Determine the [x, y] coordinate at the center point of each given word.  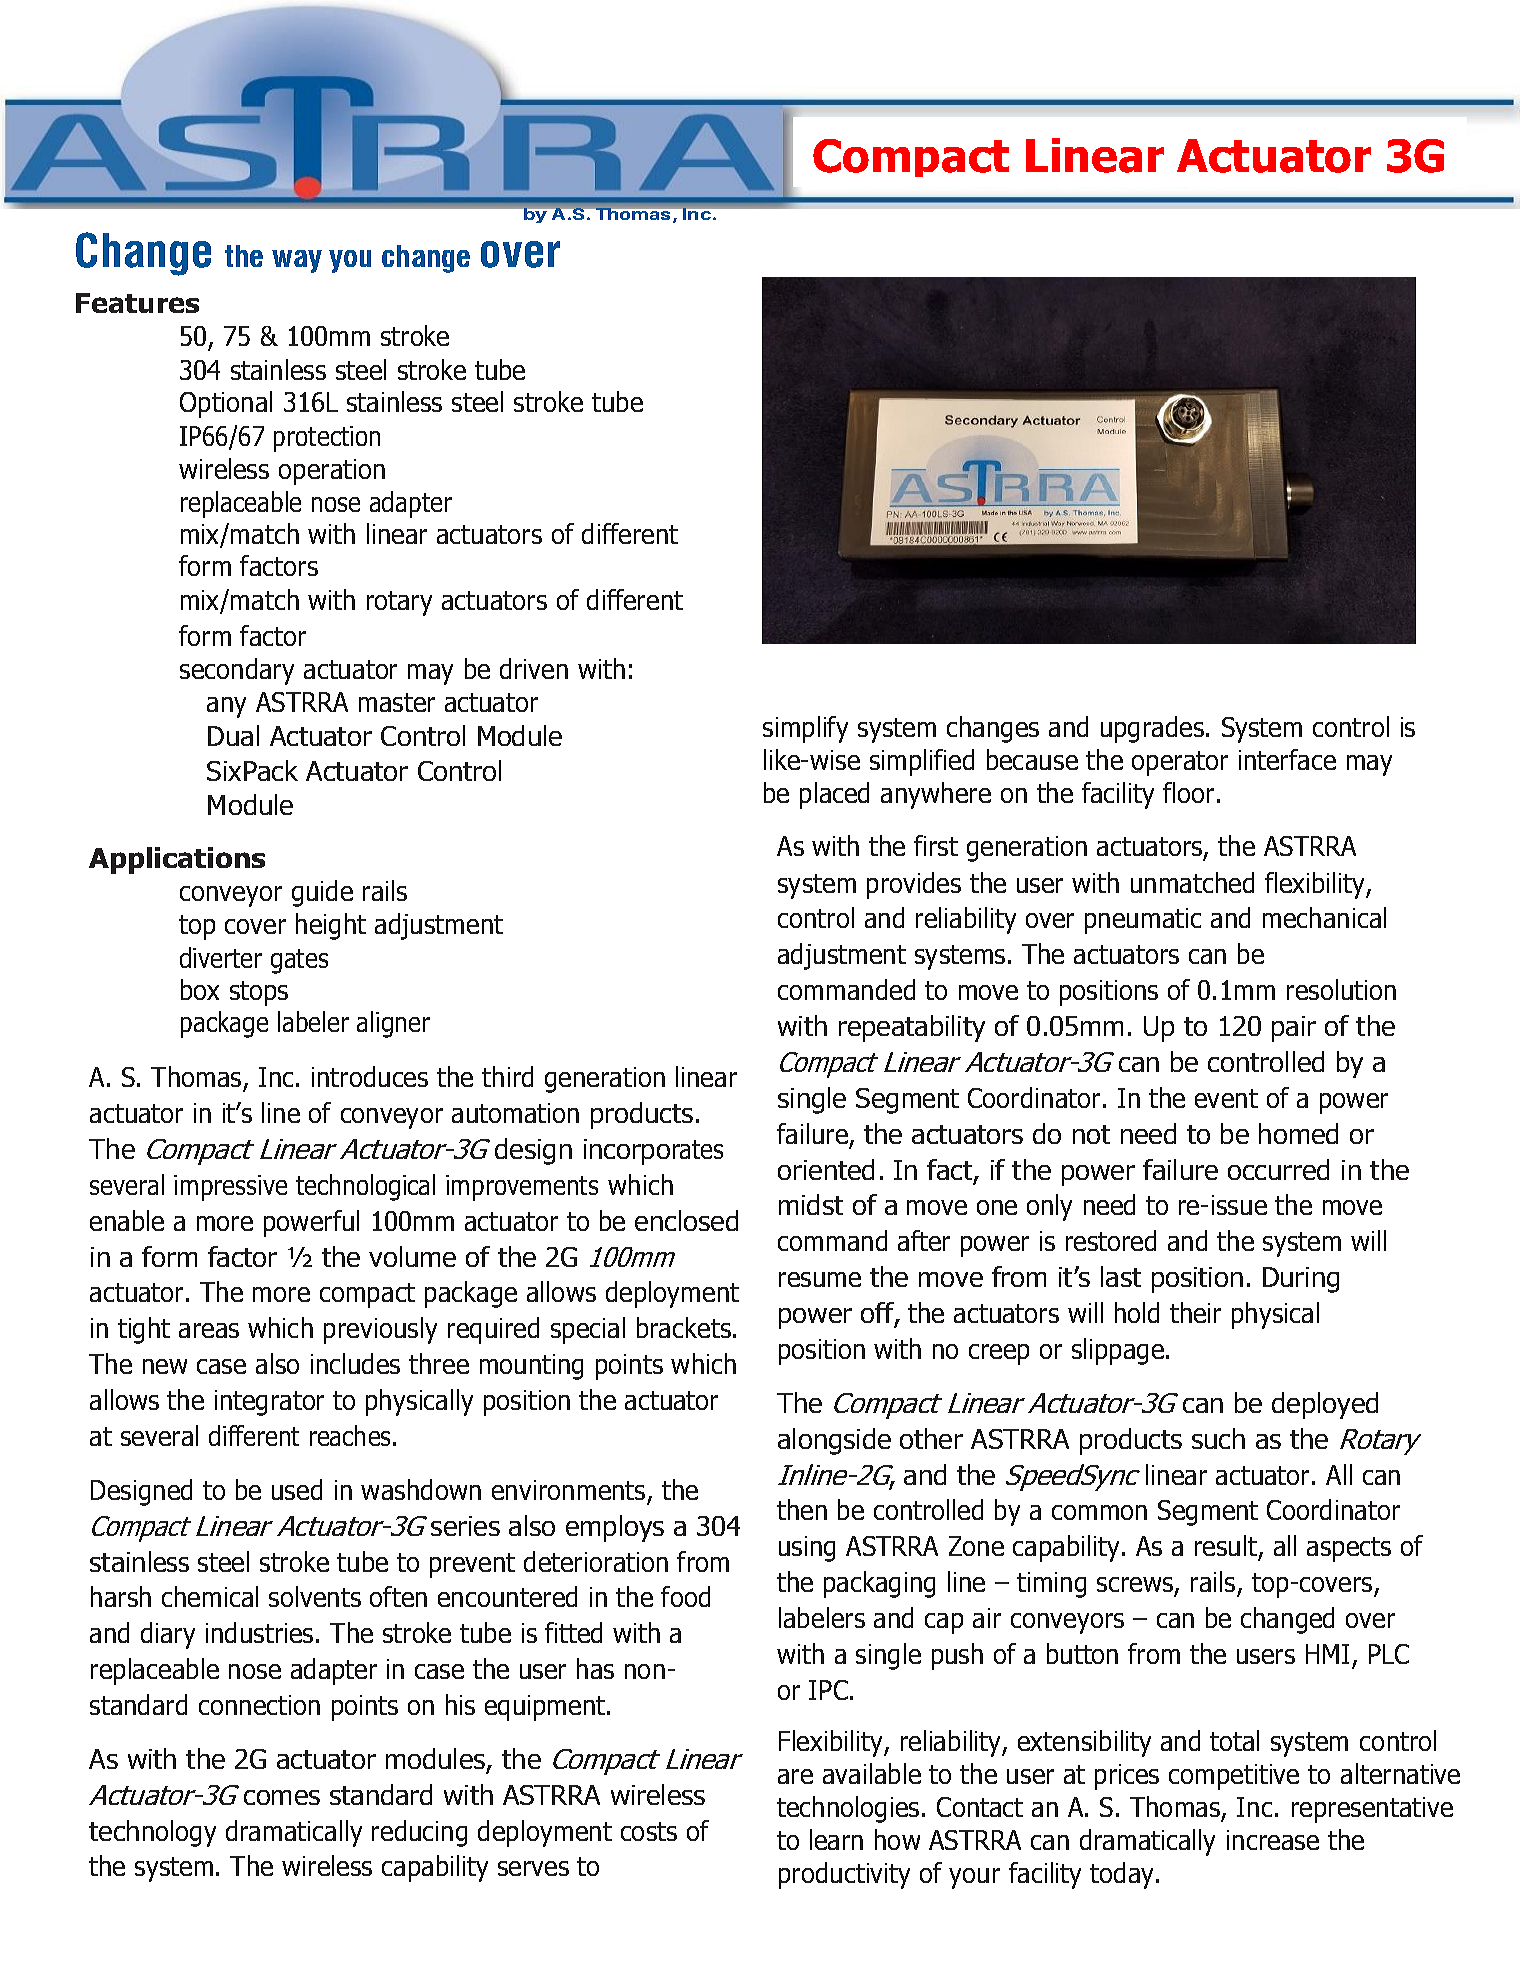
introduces [370, 1076]
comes [282, 1797]
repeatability [912, 1028]
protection [327, 439]
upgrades [1154, 729]
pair [1294, 1029]
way [297, 261]
